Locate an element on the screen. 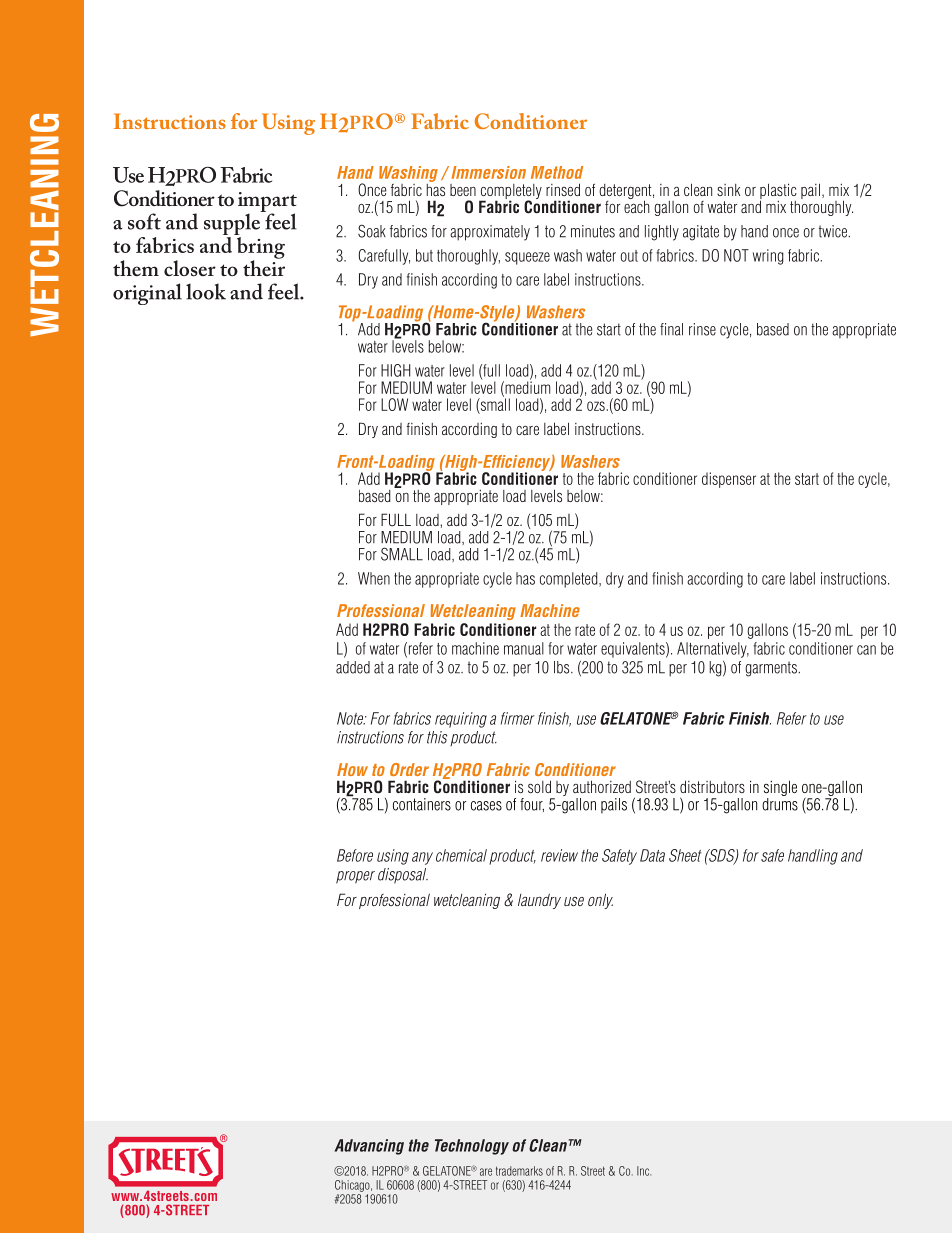 The height and width of the screenshot is (1233, 952). proper is located at coordinates (355, 877).
